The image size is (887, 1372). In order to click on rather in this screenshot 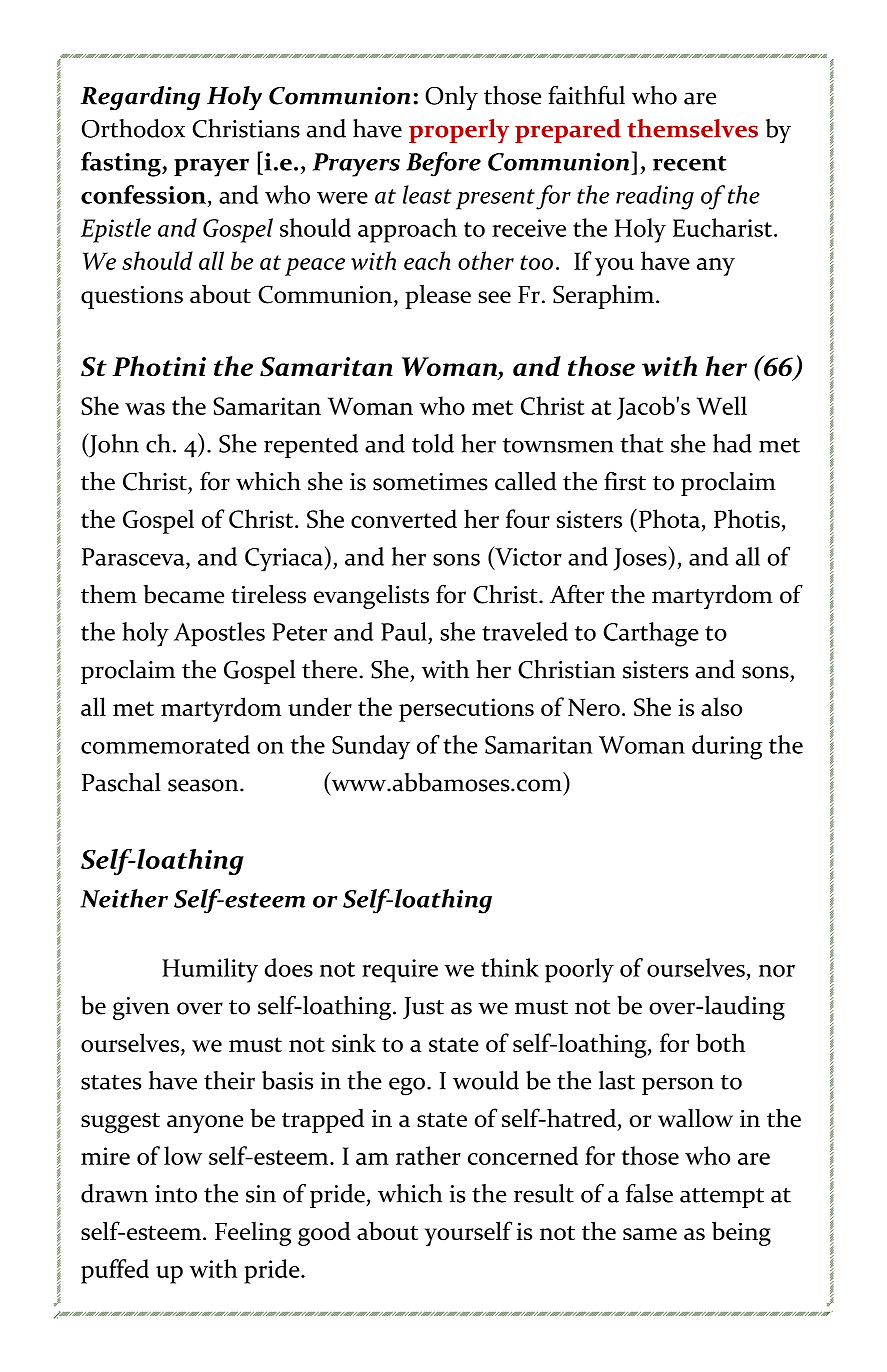, I will do `click(428, 1155)`.
